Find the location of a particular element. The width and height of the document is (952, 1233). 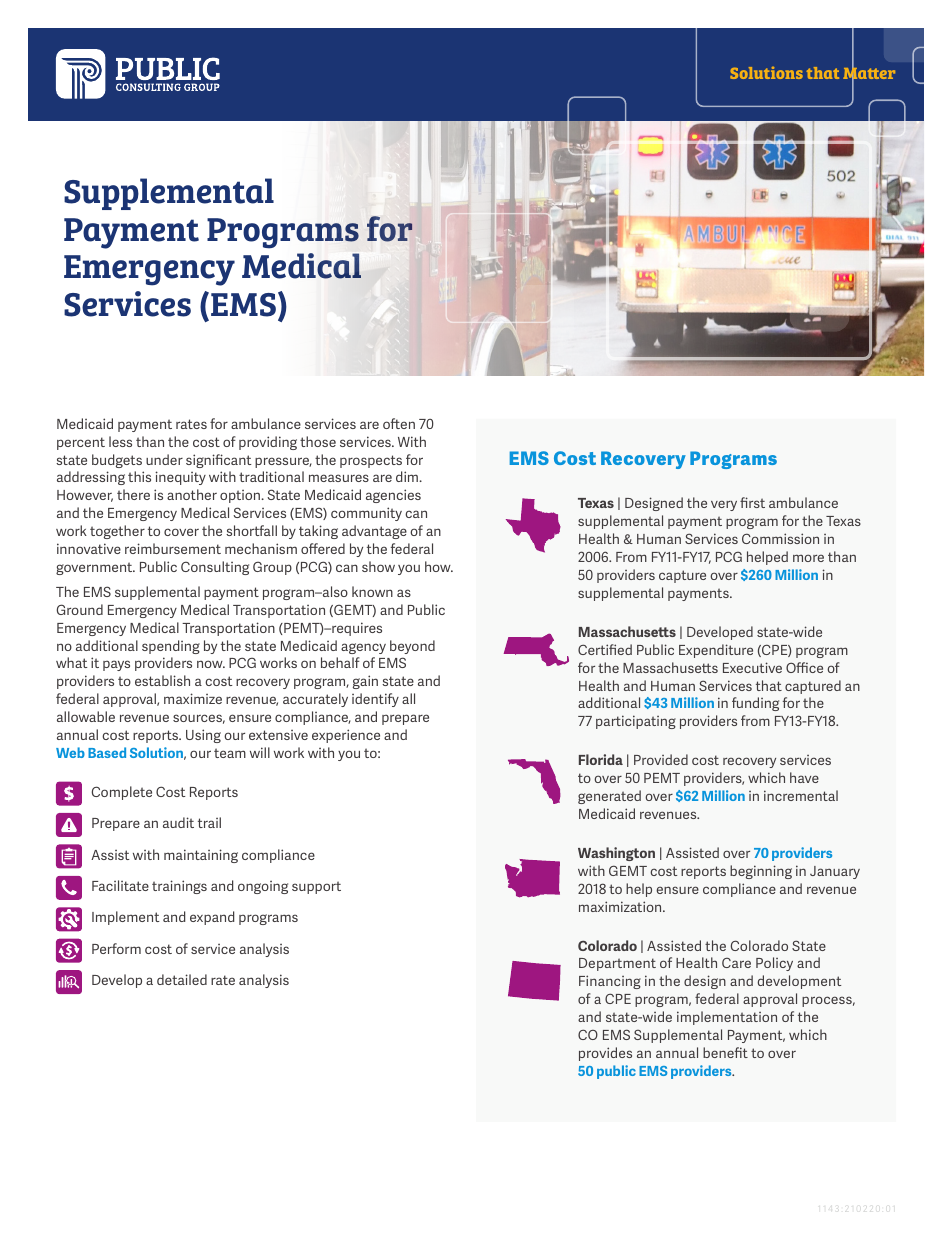

Matter is located at coordinates (869, 74).
